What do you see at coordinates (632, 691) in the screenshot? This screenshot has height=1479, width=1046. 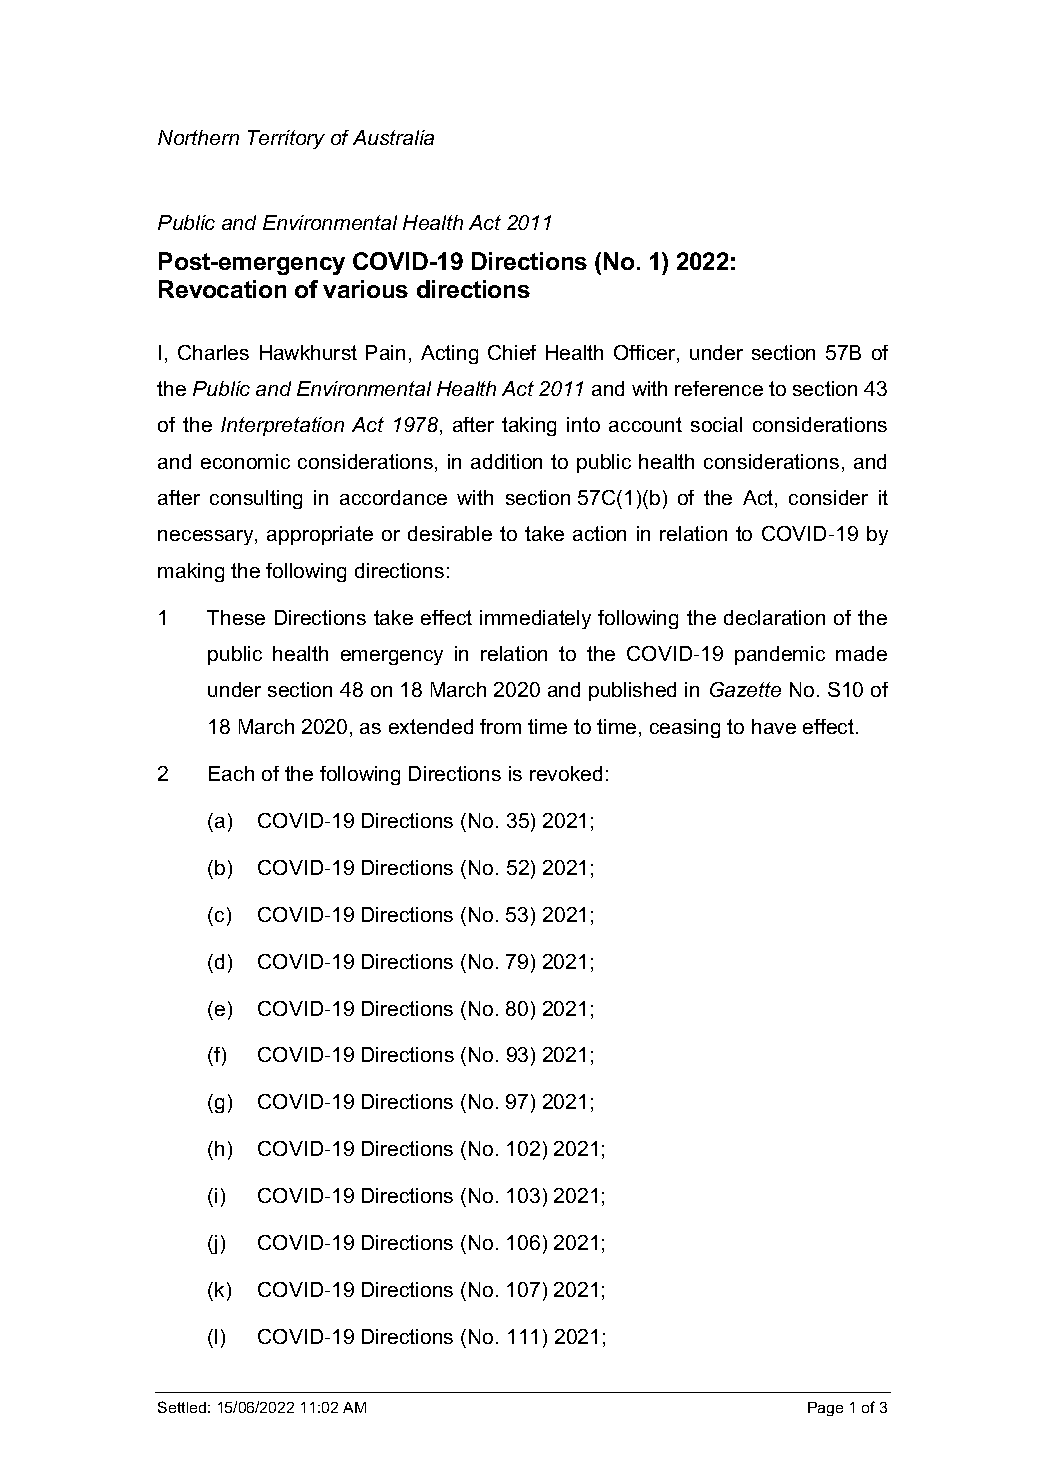 I see `published` at bounding box center [632, 691].
